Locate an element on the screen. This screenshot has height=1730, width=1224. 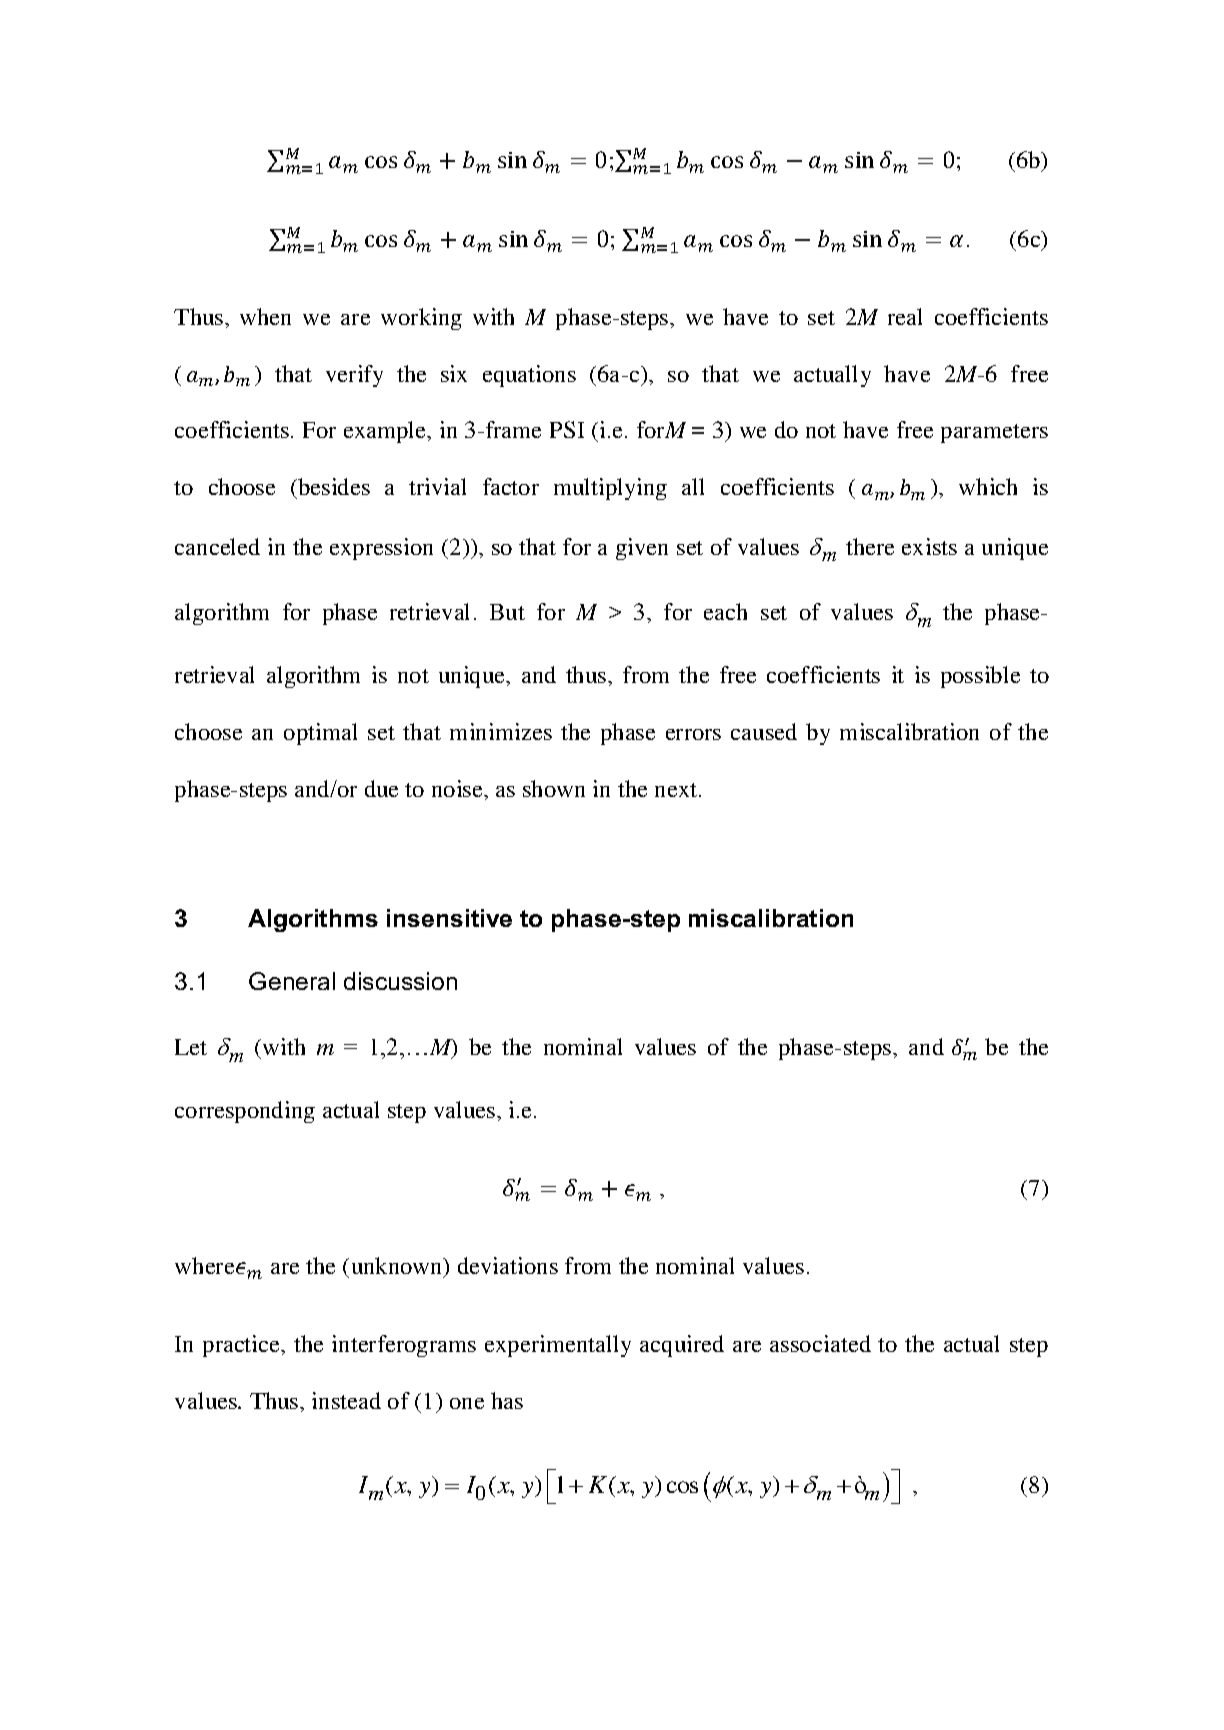
discussion is located at coordinates (400, 981).
